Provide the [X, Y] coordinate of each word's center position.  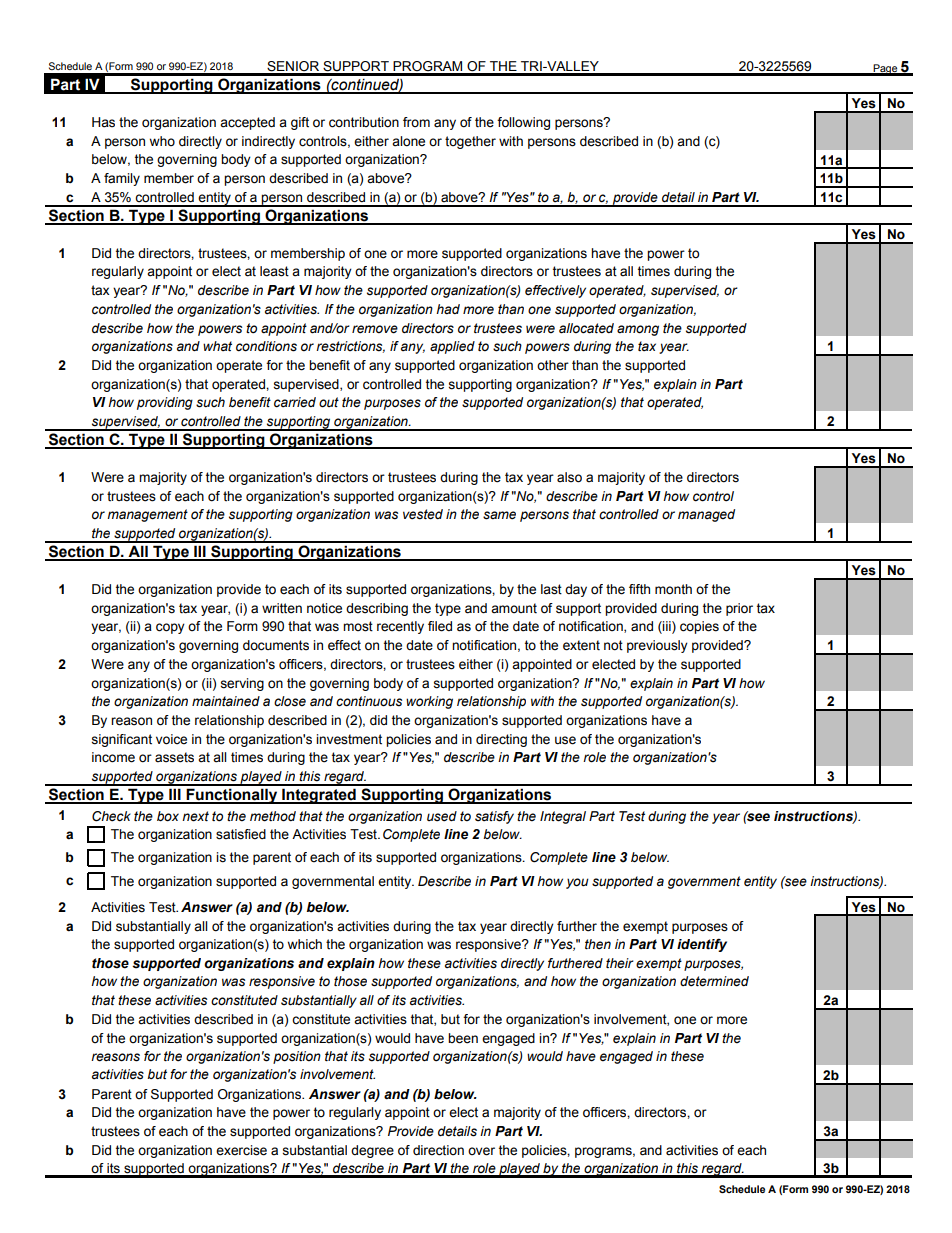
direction [438, 1150]
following [523, 123]
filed [440, 626]
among [638, 330]
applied [452, 347]
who [162, 141]
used [442, 816]
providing [165, 403]
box [168, 816]
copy [170, 628]
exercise [241, 1150]
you [577, 883]
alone [408, 141]
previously [657, 646]
